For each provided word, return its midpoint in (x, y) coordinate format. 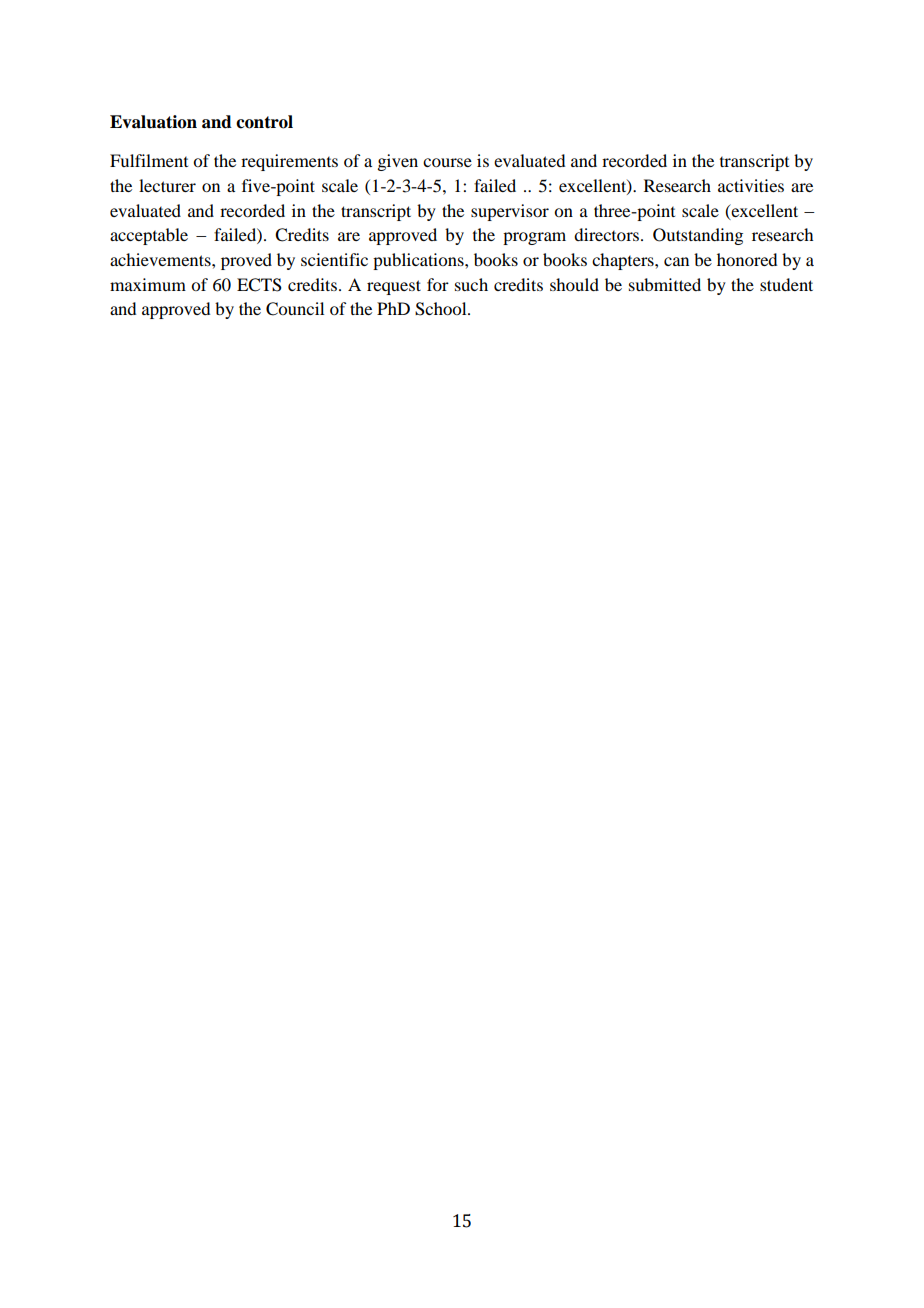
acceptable (149, 236)
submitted (665, 284)
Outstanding (698, 236)
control (264, 122)
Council (295, 309)
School (442, 309)
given (397, 162)
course (447, 162)
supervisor (510, 212)
